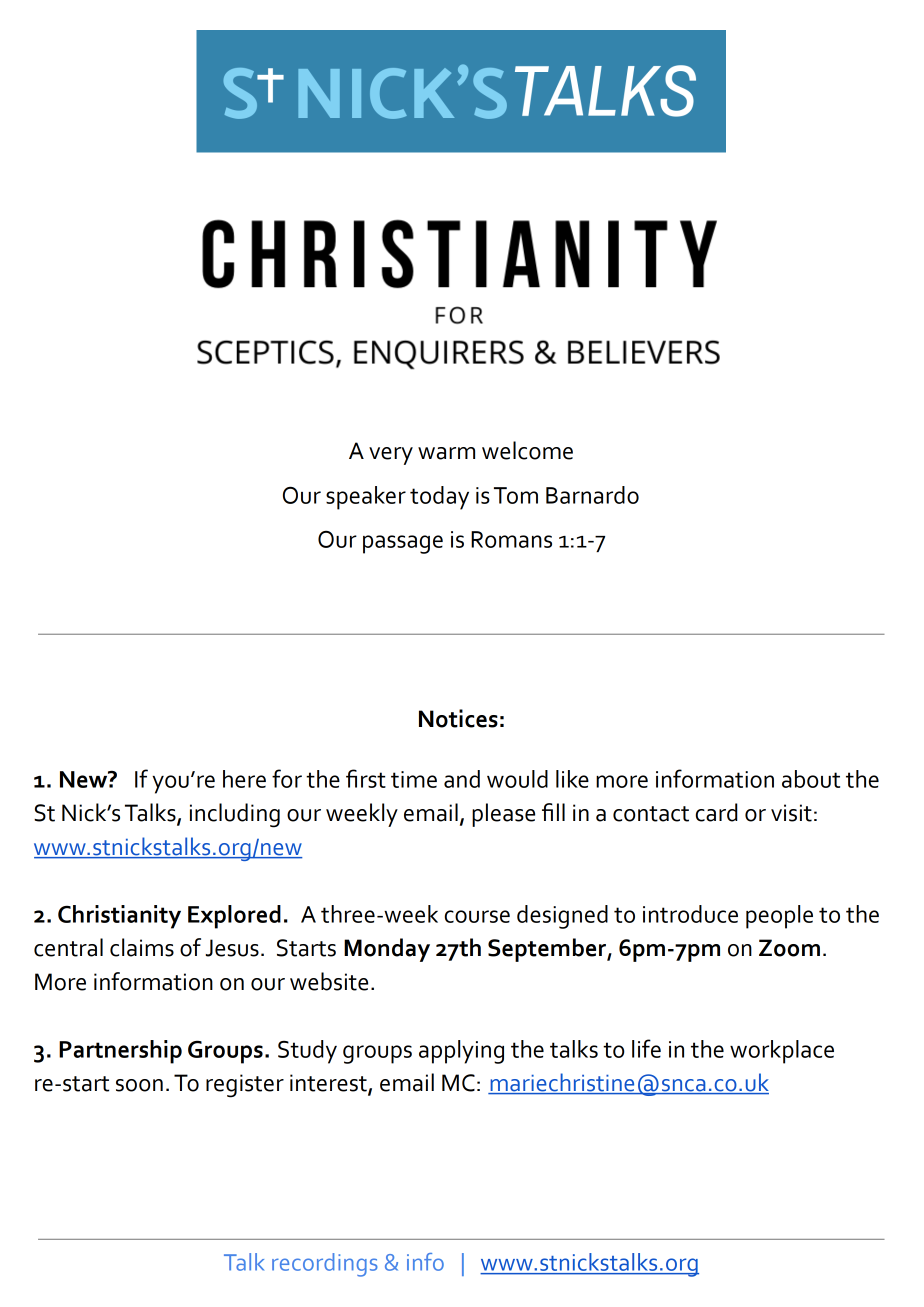  Describe the element at coordinates (325, 1265) in the image. I see `recordings` at that location.
